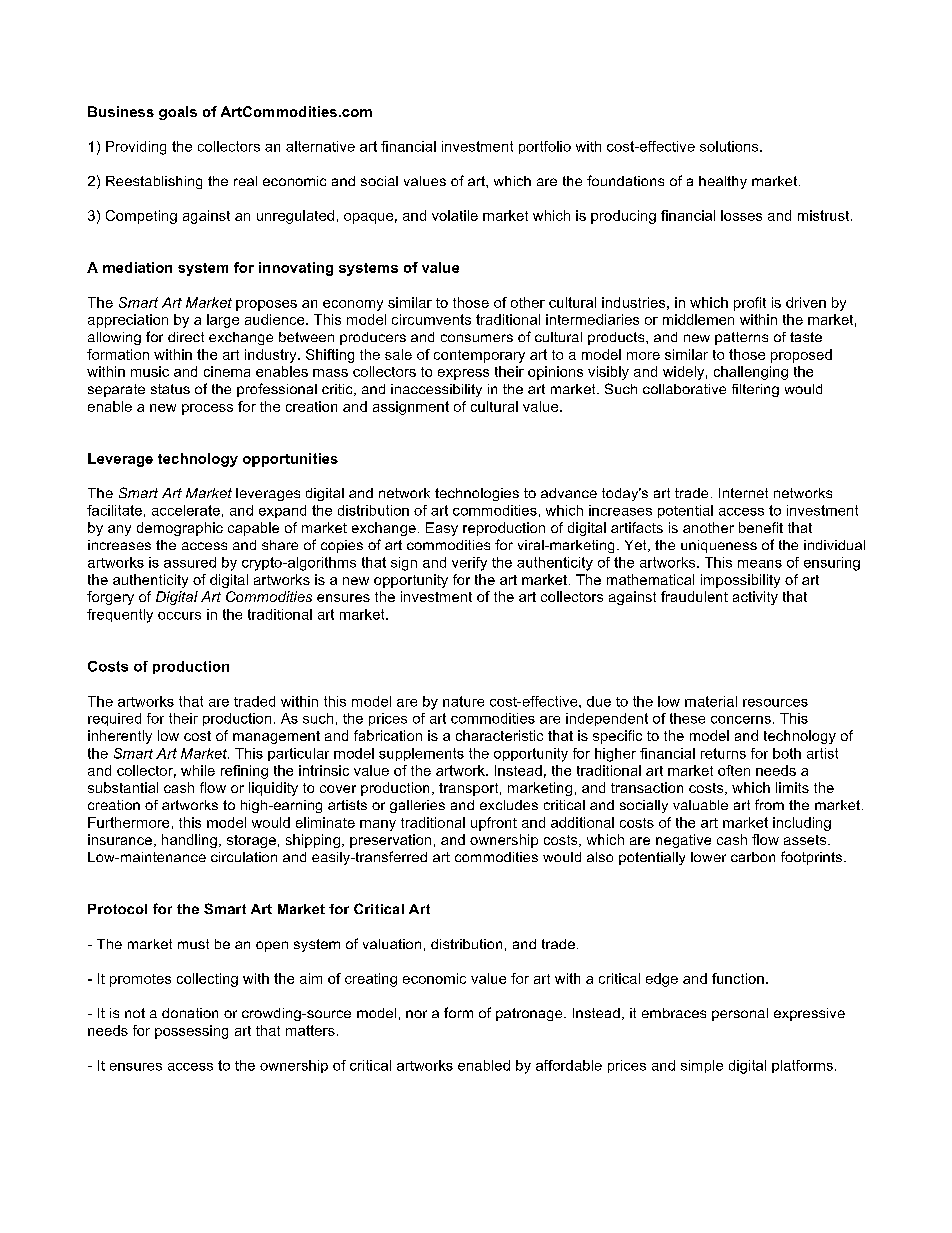  What do you see at coordinates (769, 804) in the image?
I see `from` at bounding box center [769, 804].
